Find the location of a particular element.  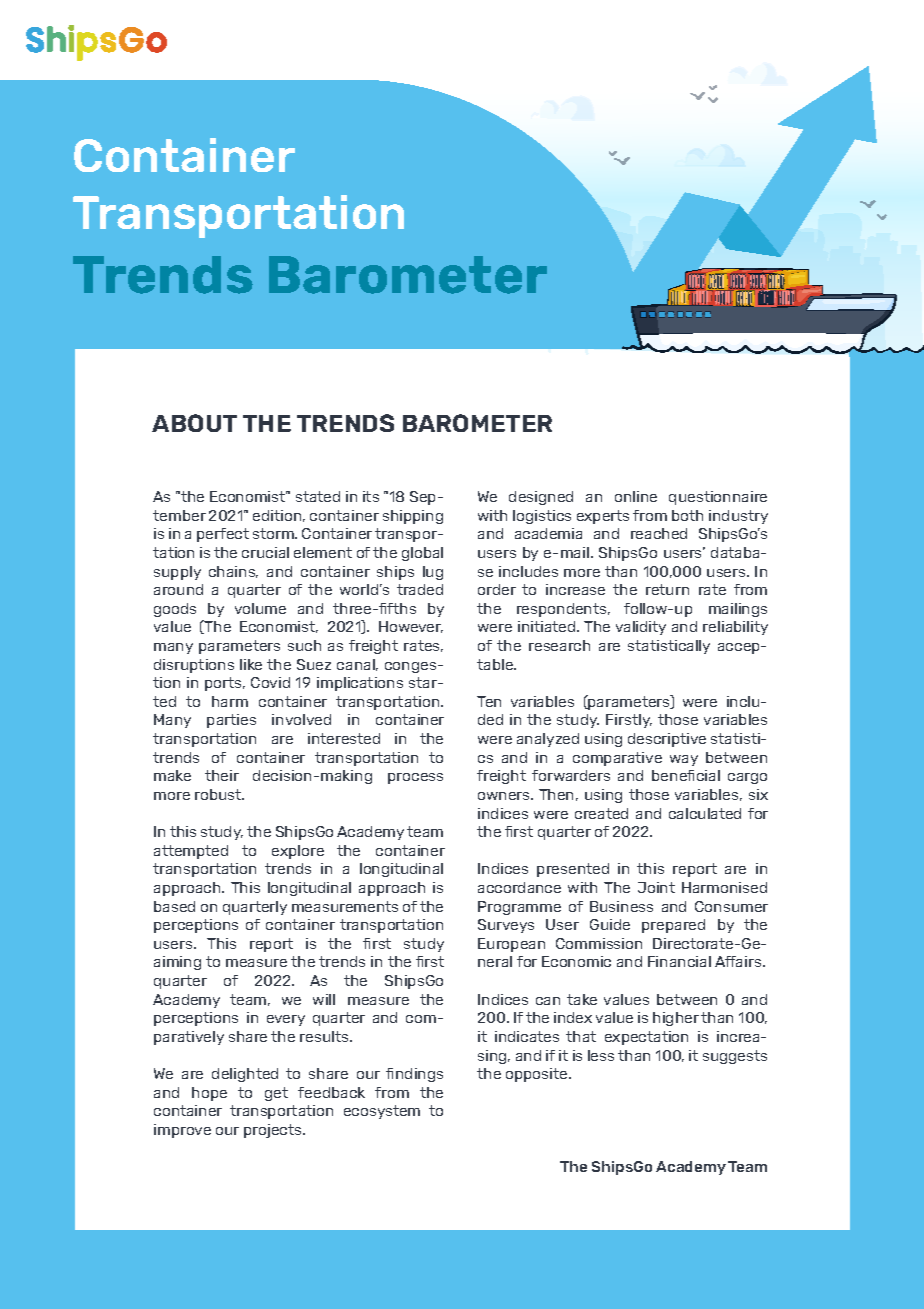

European is located at coordinates (511, 945).
